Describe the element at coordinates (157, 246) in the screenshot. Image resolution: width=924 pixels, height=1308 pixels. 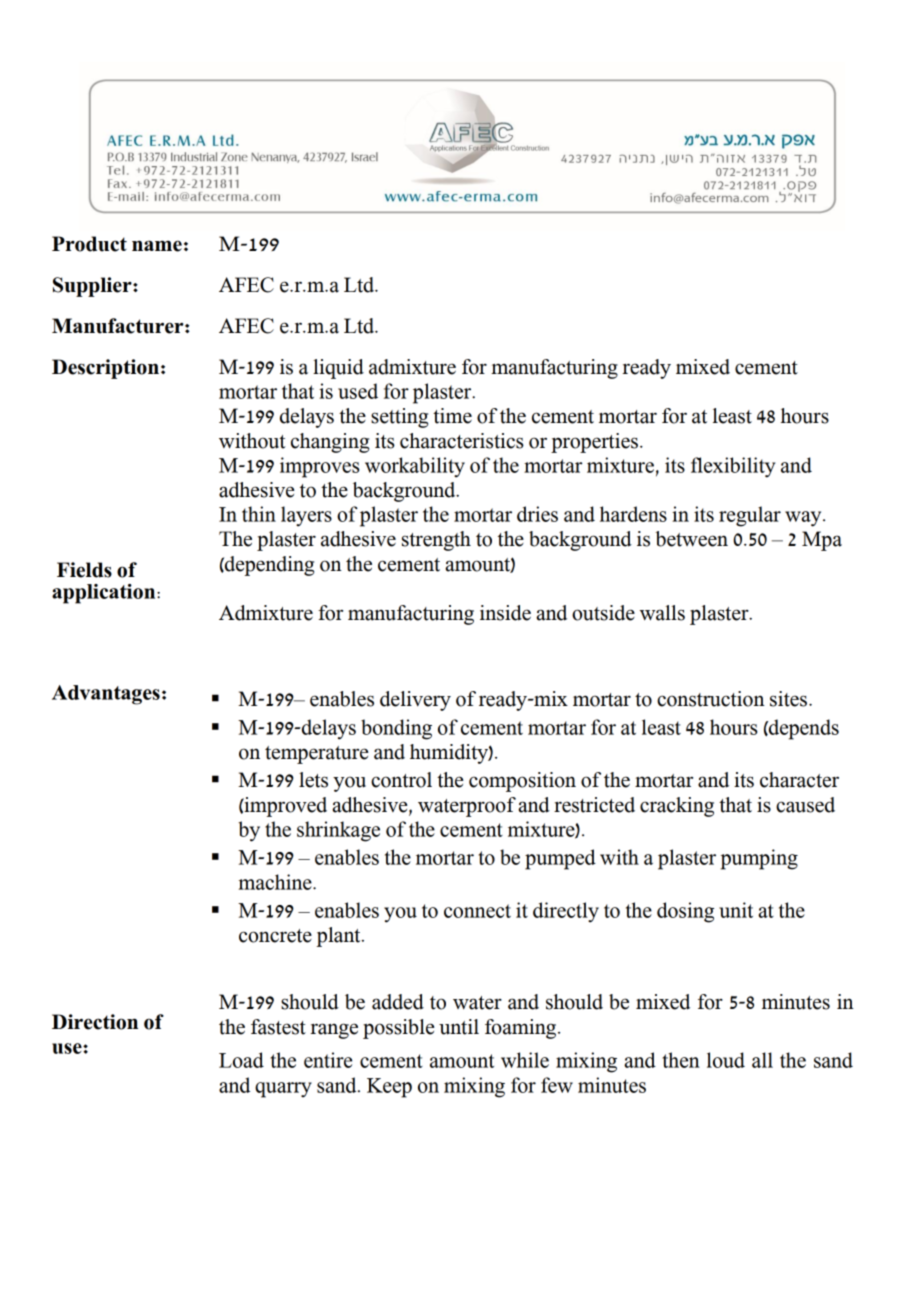
I see `name` at that location.
